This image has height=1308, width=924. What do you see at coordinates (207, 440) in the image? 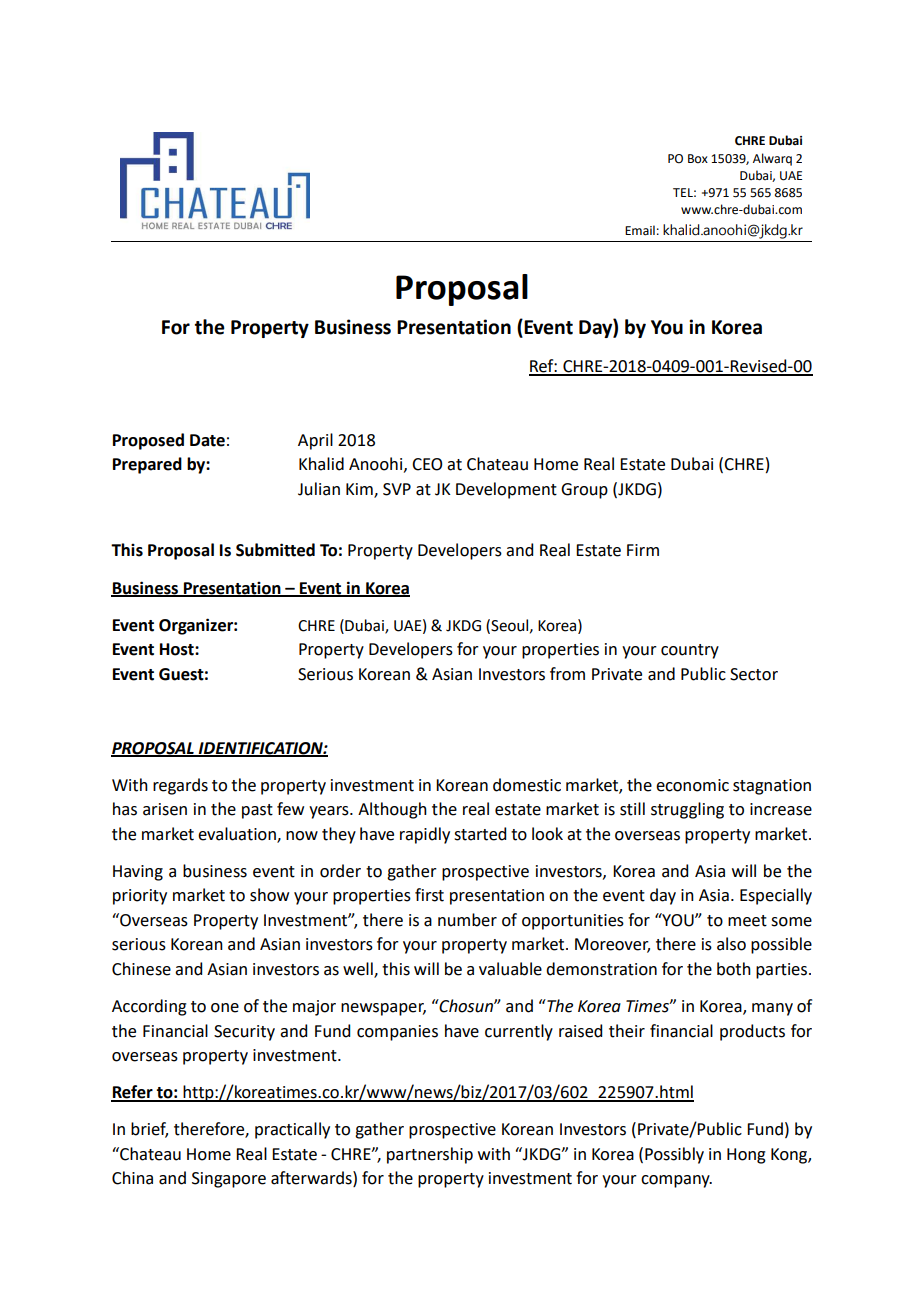
I see `Date` at bounding box center [207, 440].
